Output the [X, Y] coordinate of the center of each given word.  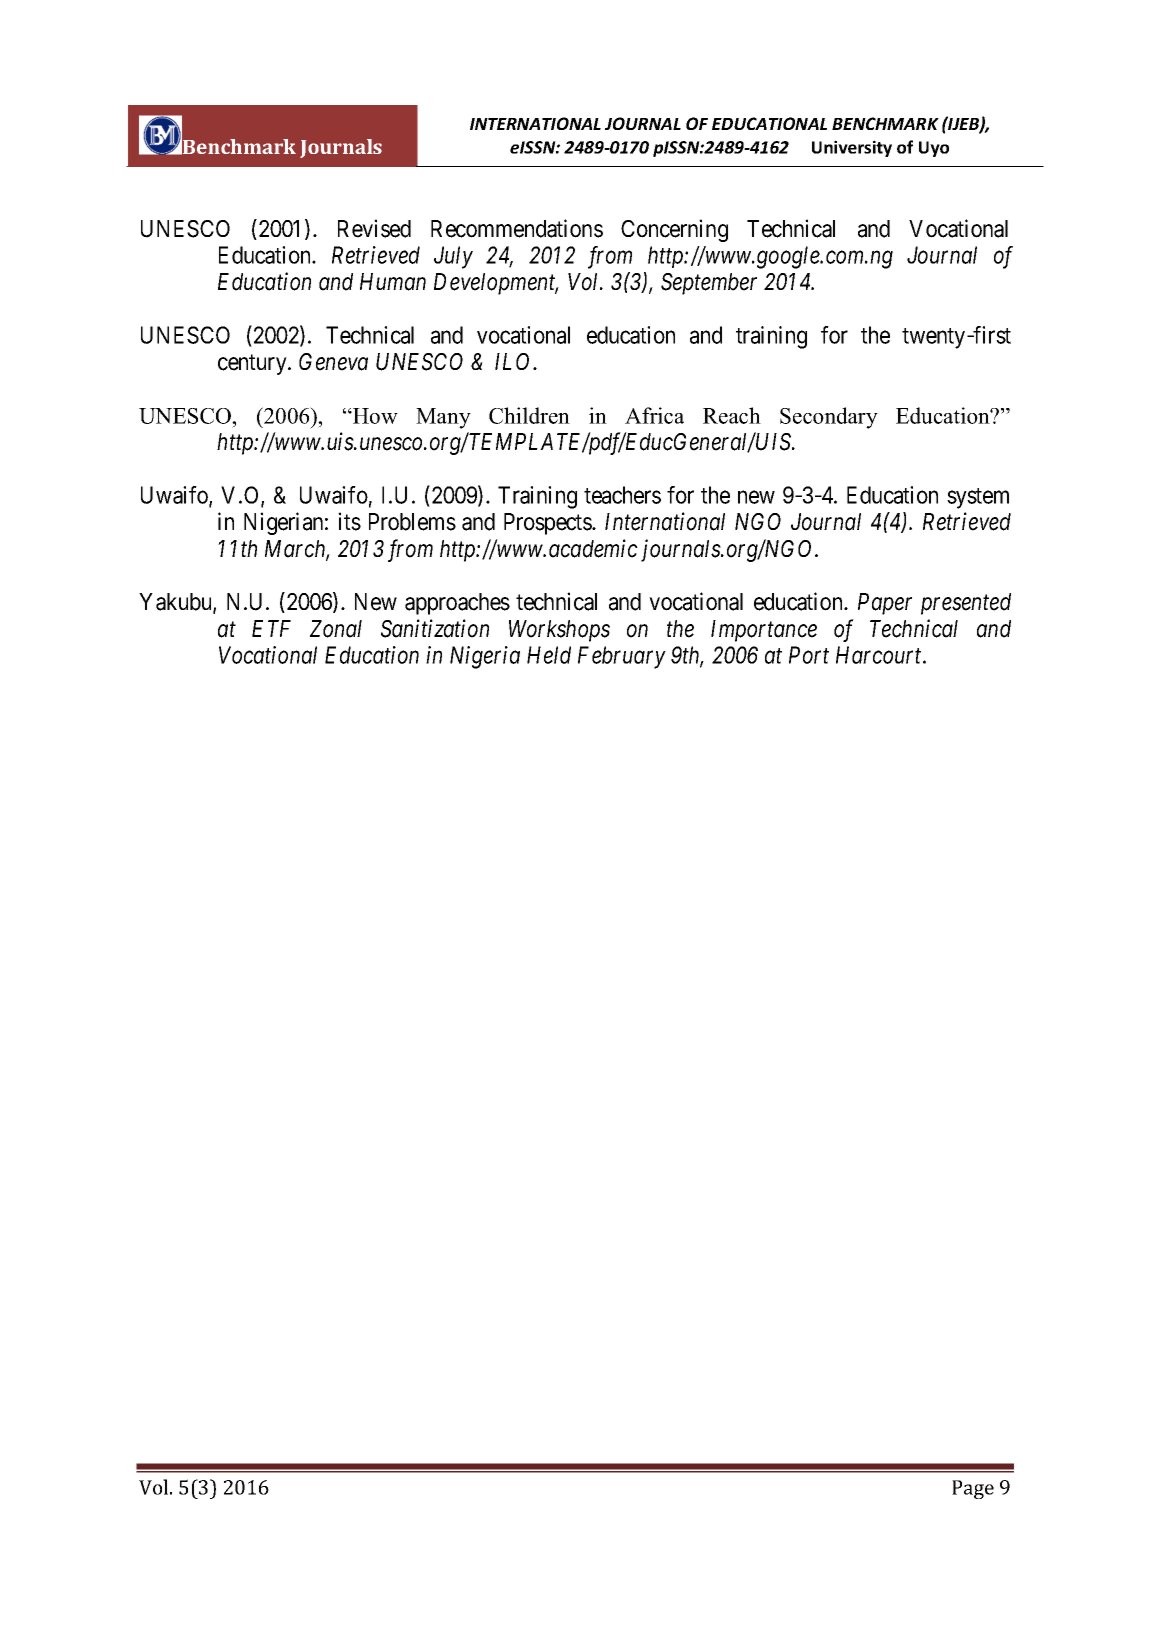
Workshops [559, 631]
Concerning [674, 230]
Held [549, 655]
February [622, 657]
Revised [374, 228]
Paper [885, 604]
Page [973, 1489]
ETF [271, 628]
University [852, 148]
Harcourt [880, 655]
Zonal [336, 629]
